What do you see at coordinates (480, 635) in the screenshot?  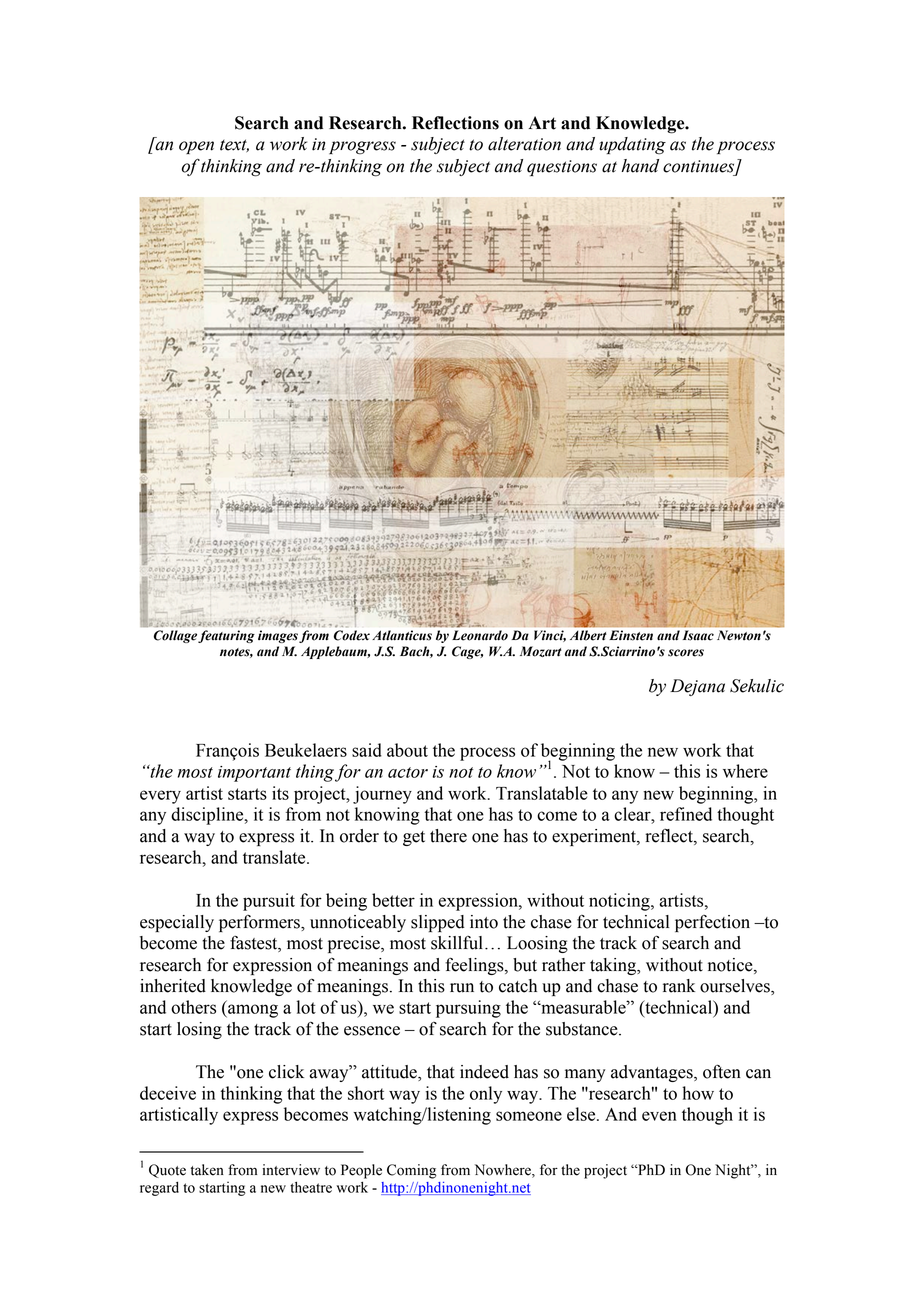 I see `Leonardo` at bounding box center [480, 635].
